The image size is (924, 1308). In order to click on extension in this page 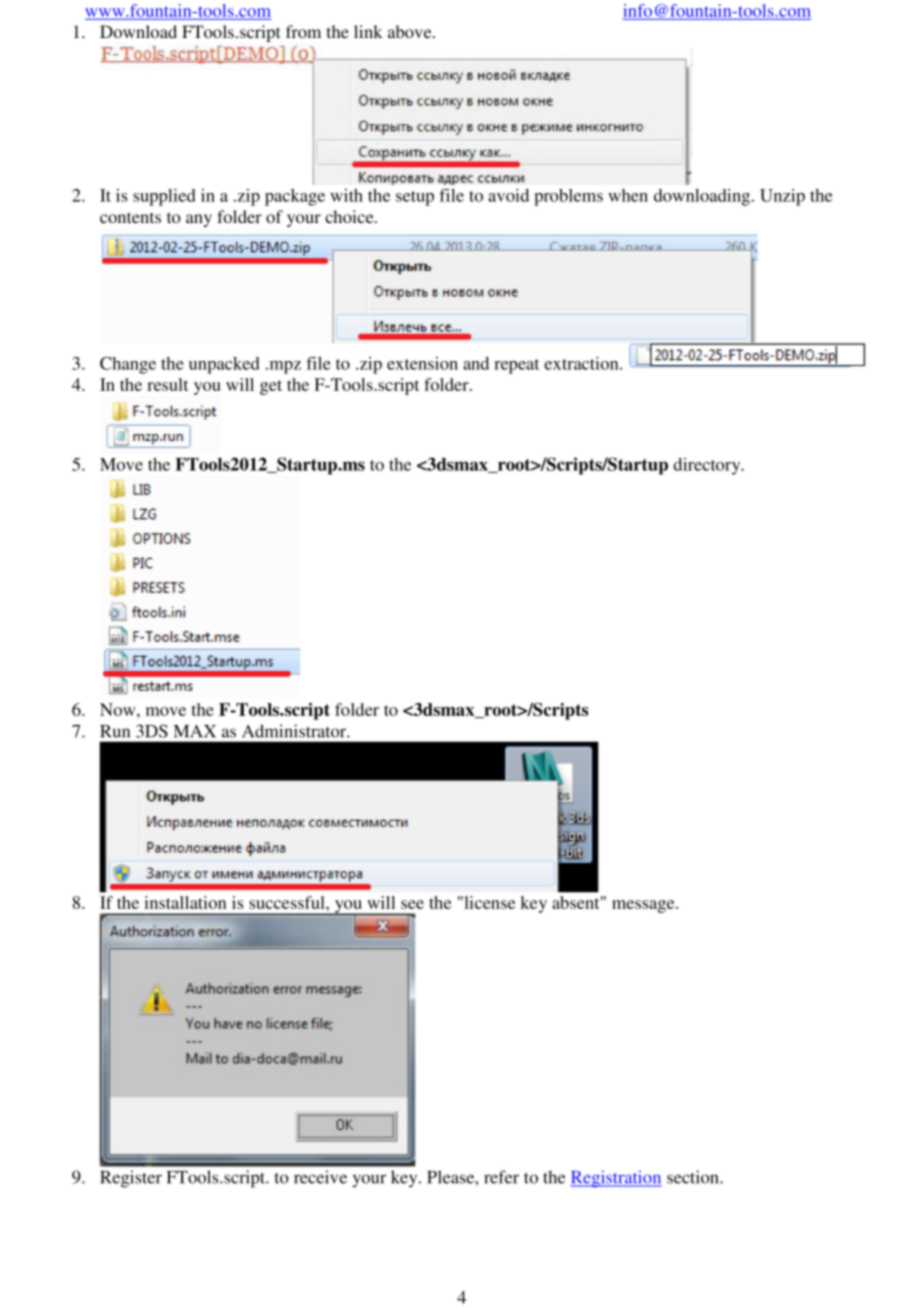, I will do `click(422, 363)`.
